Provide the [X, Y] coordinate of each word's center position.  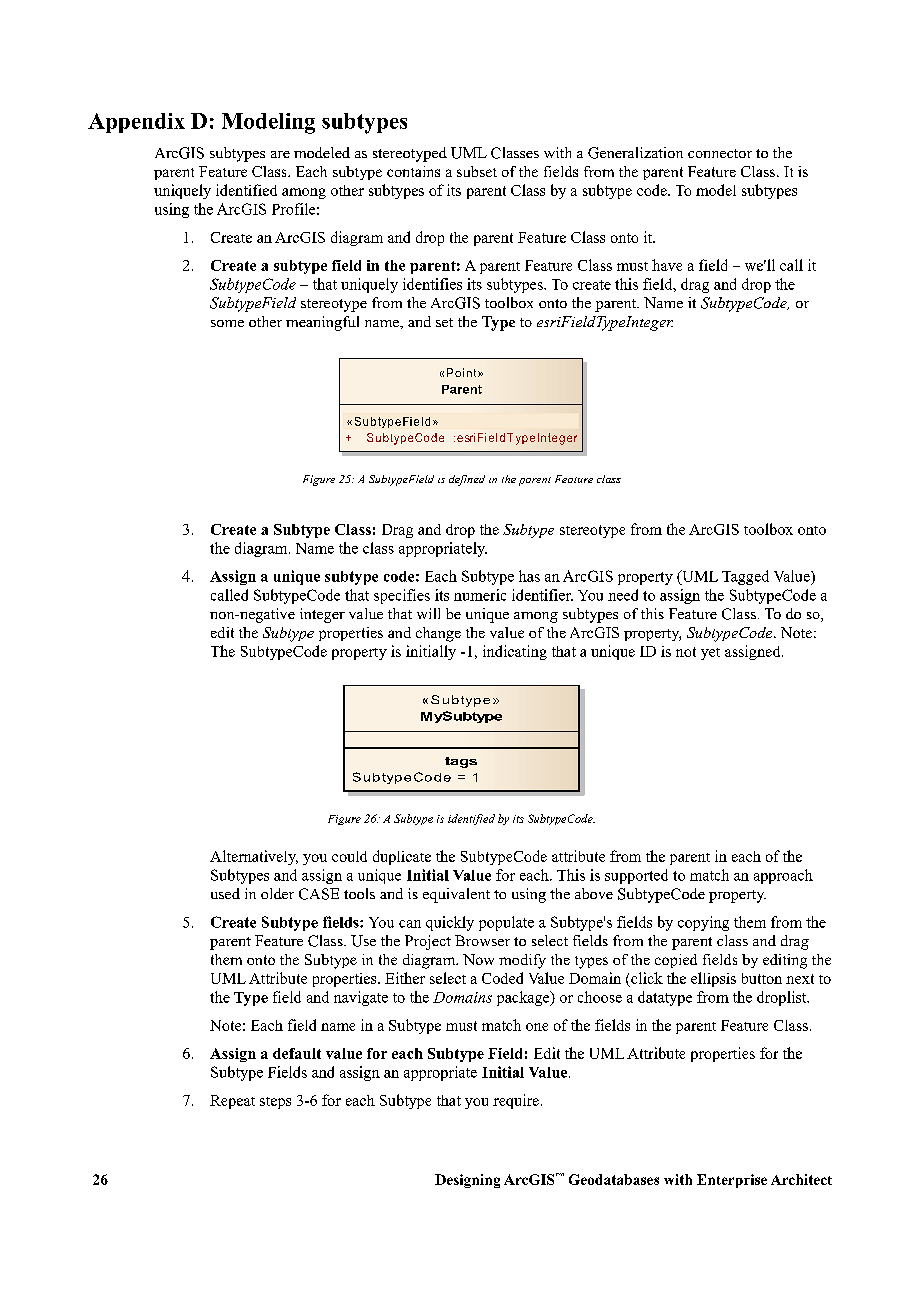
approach [783, 876]
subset [477, 171]
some [227, 323]
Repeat [232, 1102]
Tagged [745, 577]
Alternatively [254, 857]
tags [461, 762]
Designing [467, 1181]
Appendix [136, 123]
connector [720, 153]
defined [467, 480]
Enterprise [732, 1181]
